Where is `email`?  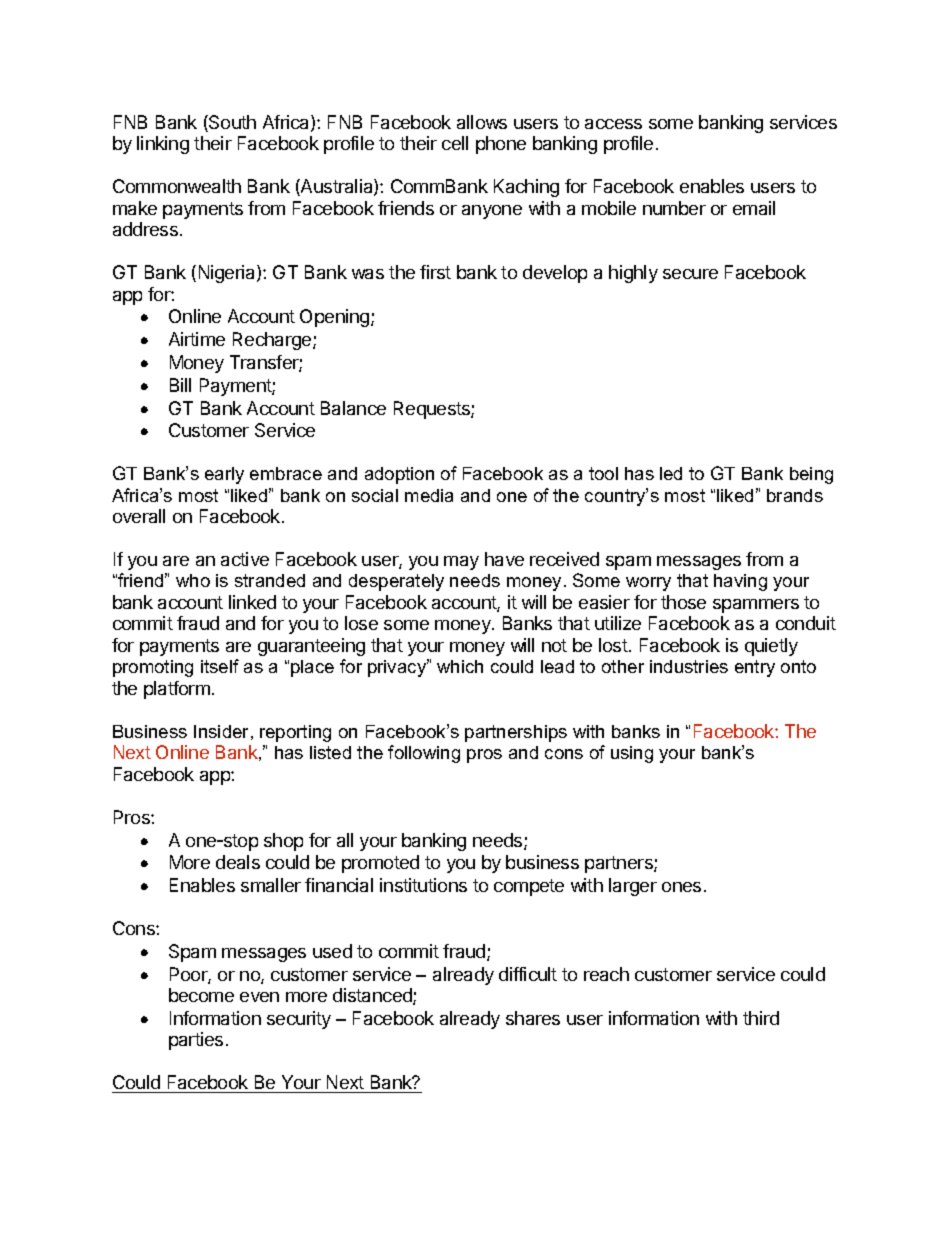
email is located at coordinates (754, 208).
